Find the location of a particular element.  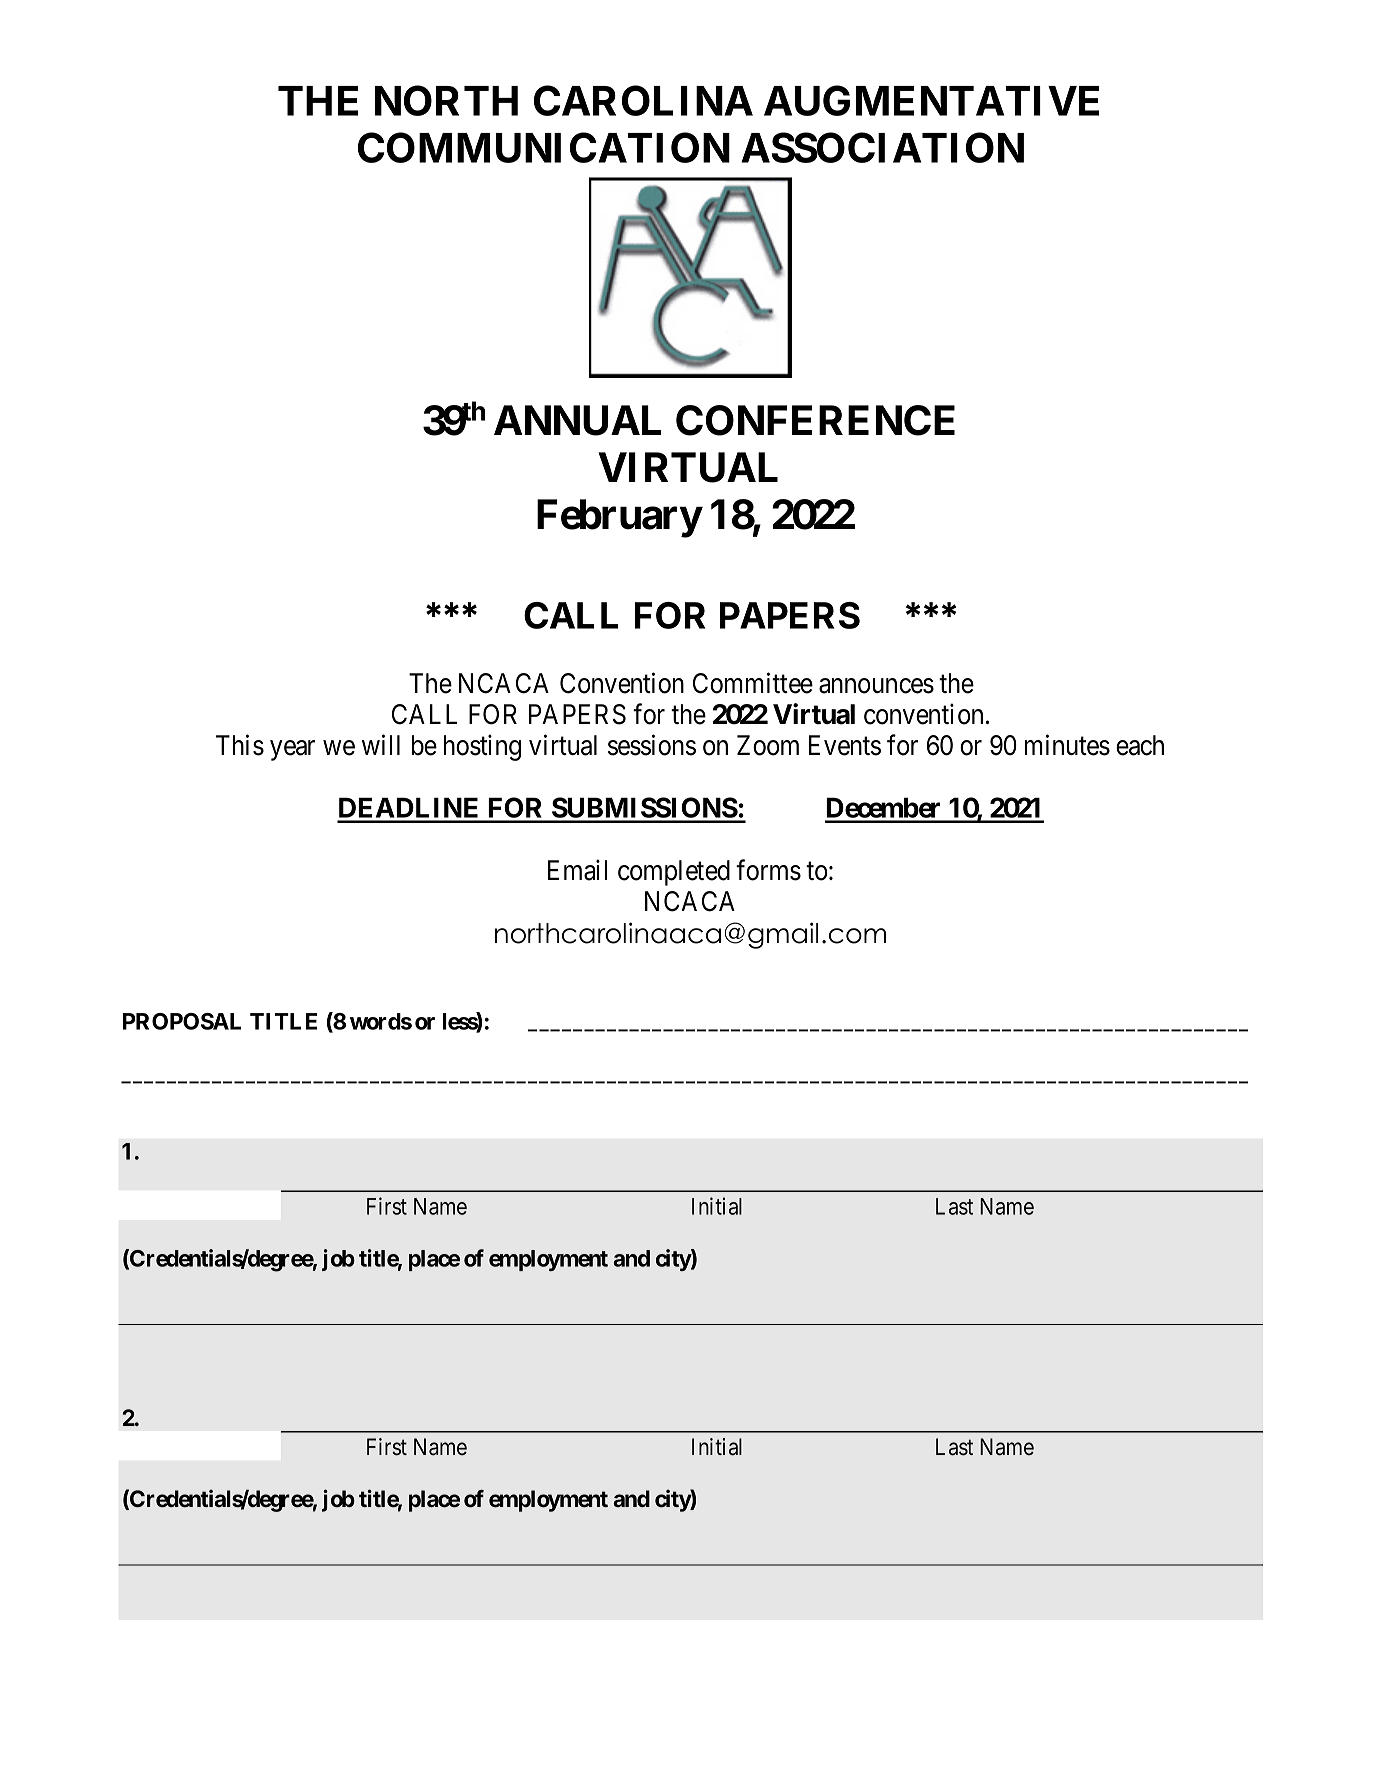

ANNUAL is located at coordinates (577, 420).
